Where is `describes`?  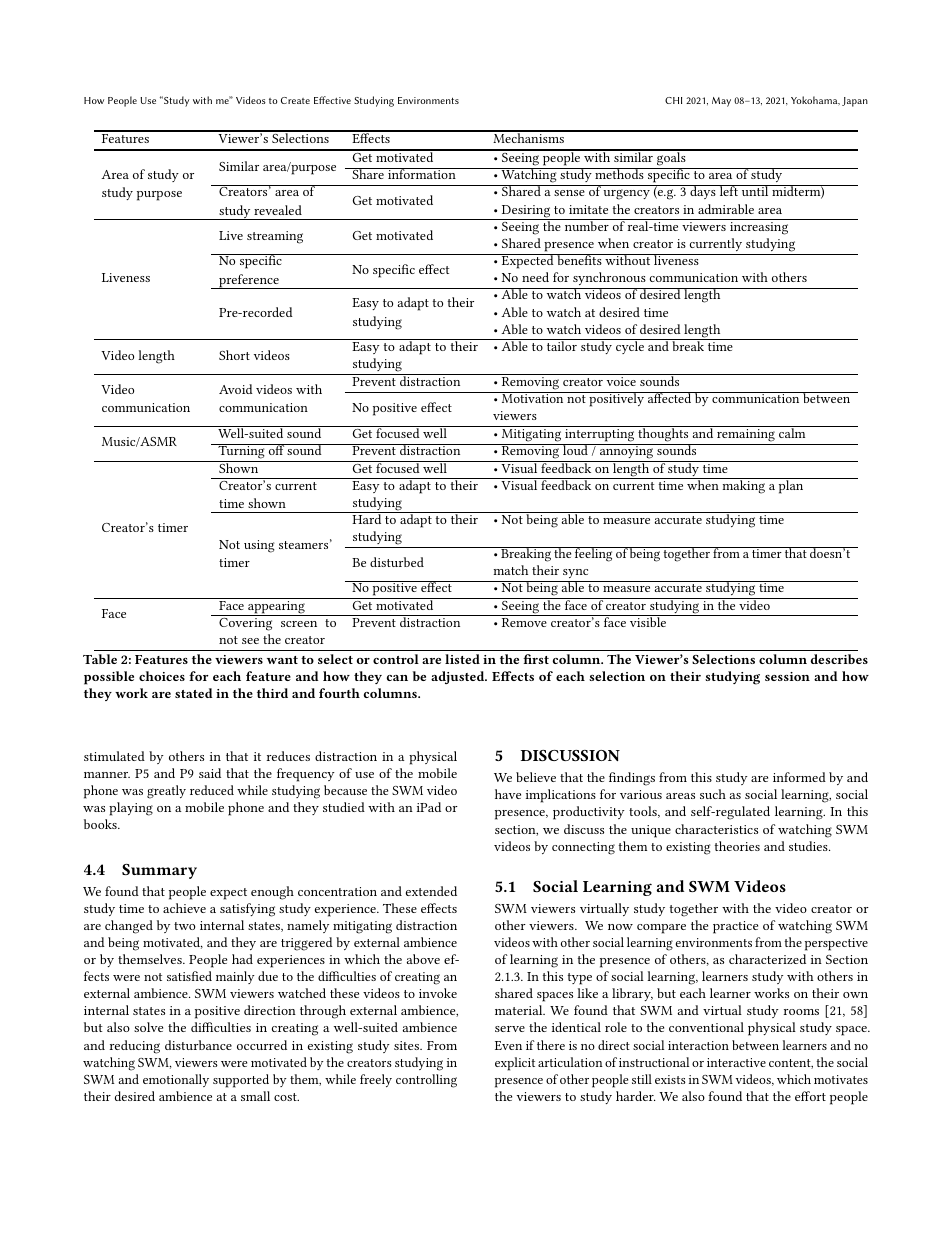 describes is located at coordinates (839, 659).
